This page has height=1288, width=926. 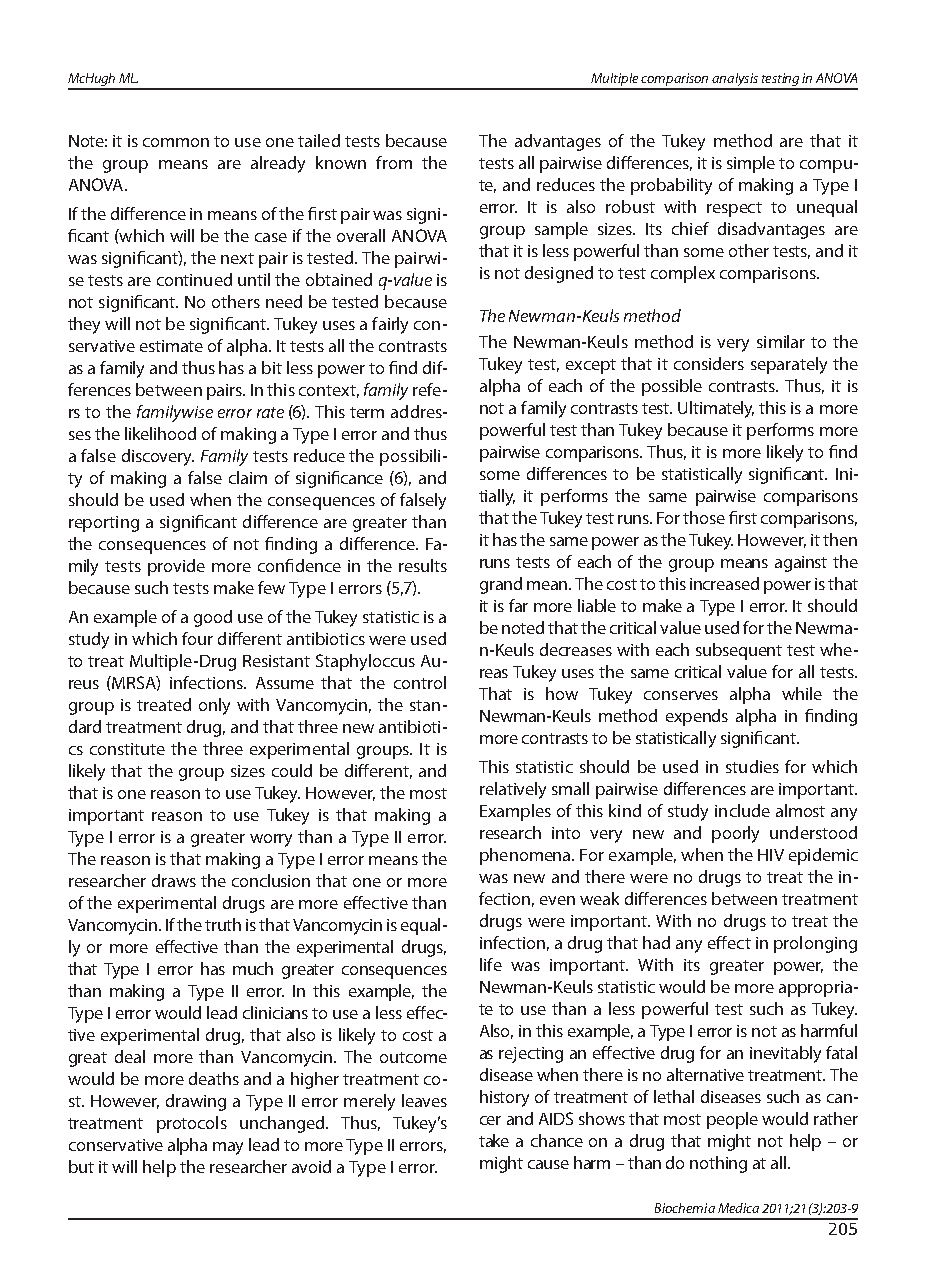 What do you see at coordinates (394, 162) in the page?
I see `from` at bounding box center [394, 162].
